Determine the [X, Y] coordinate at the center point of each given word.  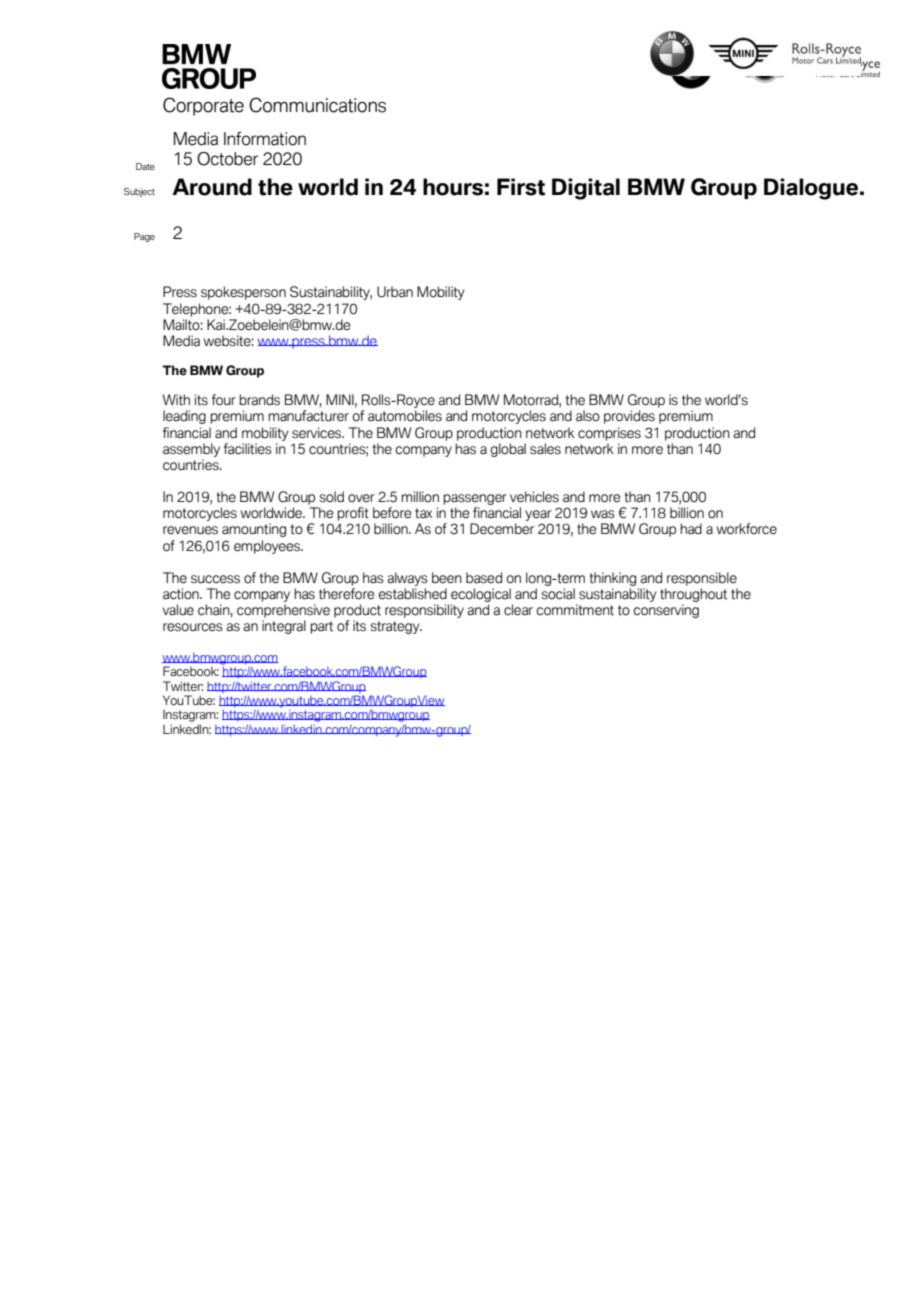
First [521, 187]
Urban [395, 292]
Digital [586, 189]
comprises [609, 434]
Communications [317, 105]
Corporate [203, 106]
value [178, 610]
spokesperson [243, 293]
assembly [191, 450]
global [508, 450]
